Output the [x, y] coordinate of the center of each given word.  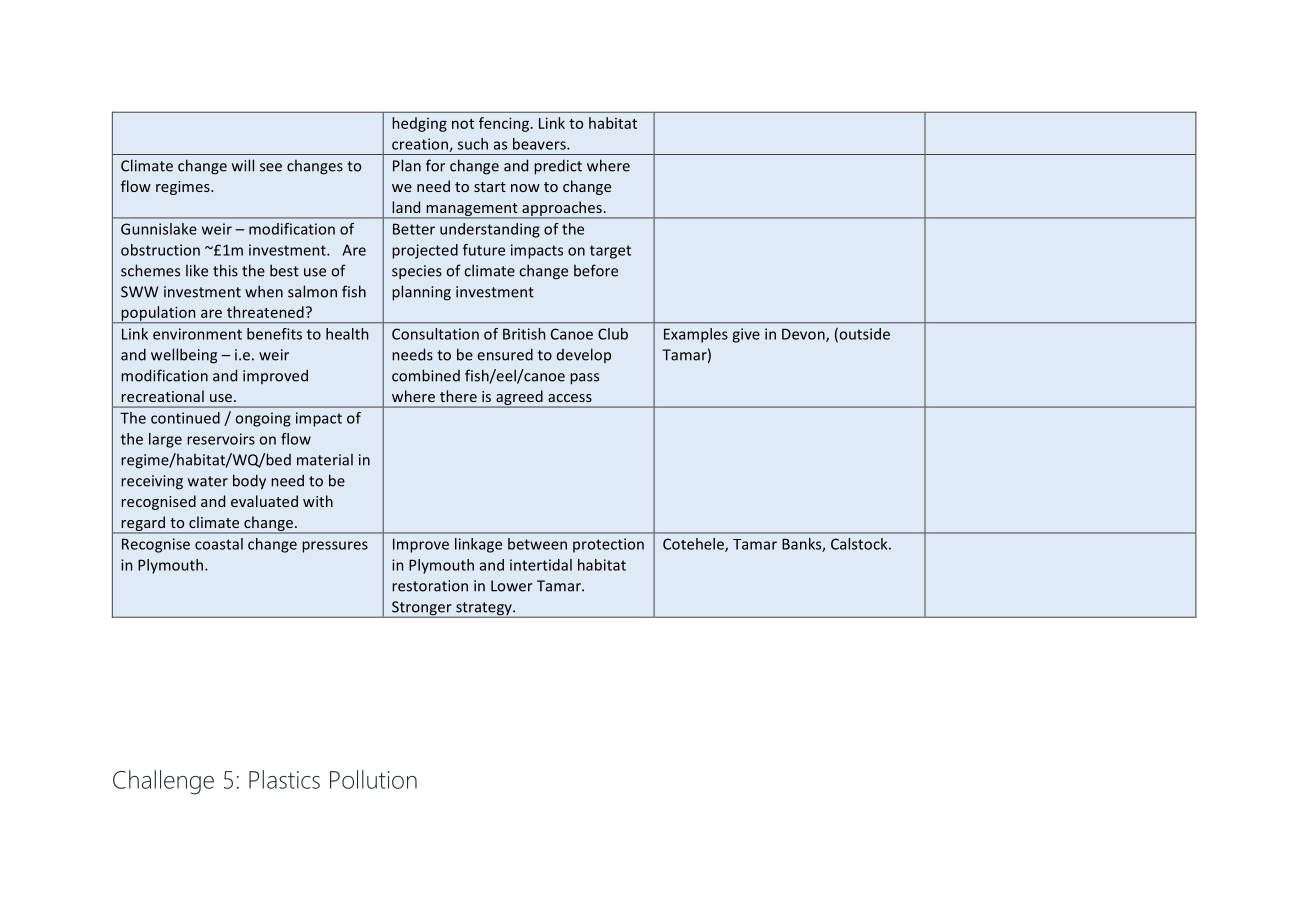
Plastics [284, 779]
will [243, 165]
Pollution [373, 779]
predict [558, 167]
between [537, 544]
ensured [505, 354]
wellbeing [184, 356]
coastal [219, 544]
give [746, 335]
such [473, 144]
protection [608, 545]
